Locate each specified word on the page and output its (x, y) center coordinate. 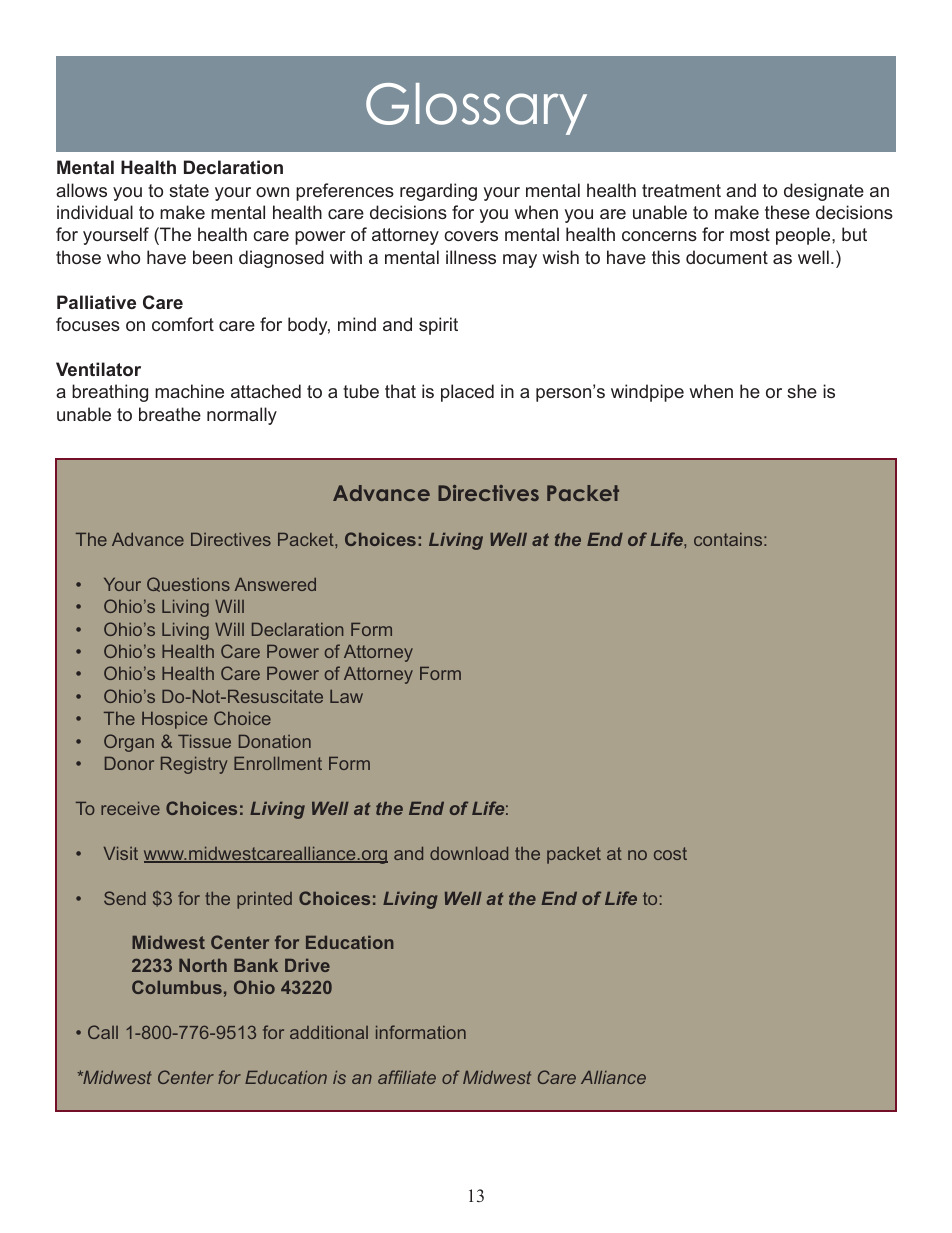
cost (670, 853)
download (469, 853)
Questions (188, 584)
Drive (307, 965)
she (802, 391)
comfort (183, 324)
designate (824, 192)
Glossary (476, 109)
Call (103, 1032)
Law (346, 696)
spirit (438, 326)
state (189, 190)
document (727, 257)
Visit (121, 853)
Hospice (174, 720)
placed (467, 393)
